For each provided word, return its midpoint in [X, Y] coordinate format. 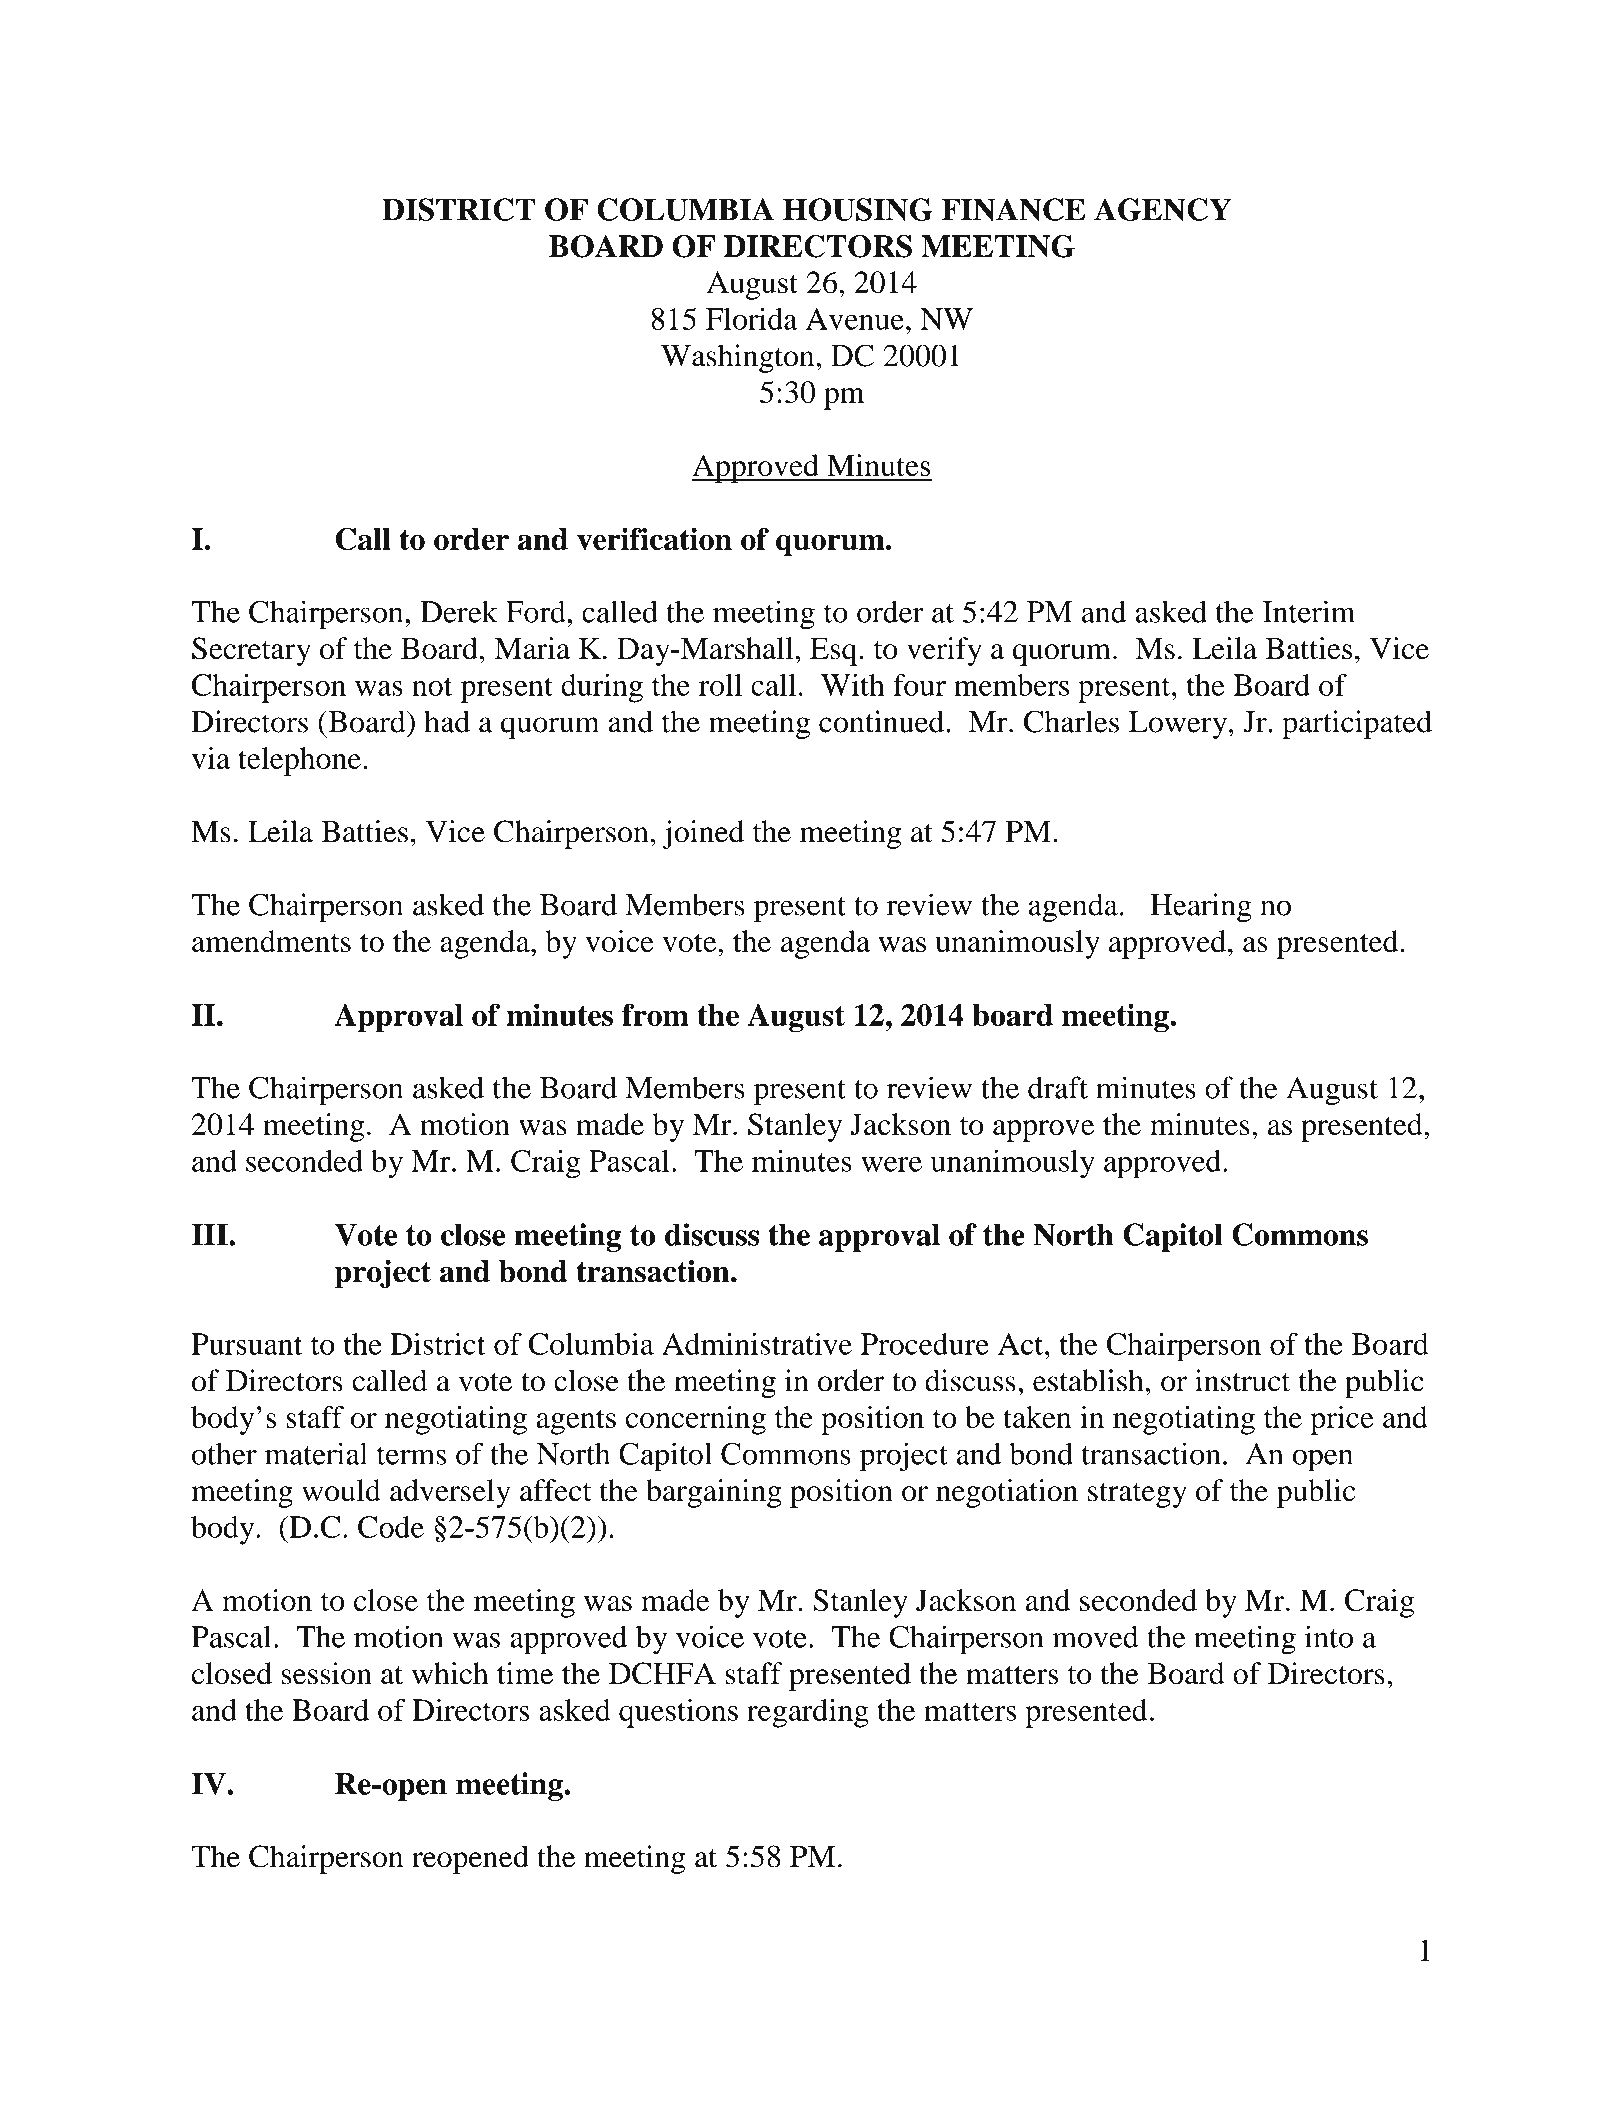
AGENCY [1163, 209]
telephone [299, 761]
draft [1058, 1087]
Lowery [1179, 725]
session [327, 1673]
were [891, 1164]
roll [720, 685]
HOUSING [858, 209]
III [210, 1234]
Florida [752, 318]
